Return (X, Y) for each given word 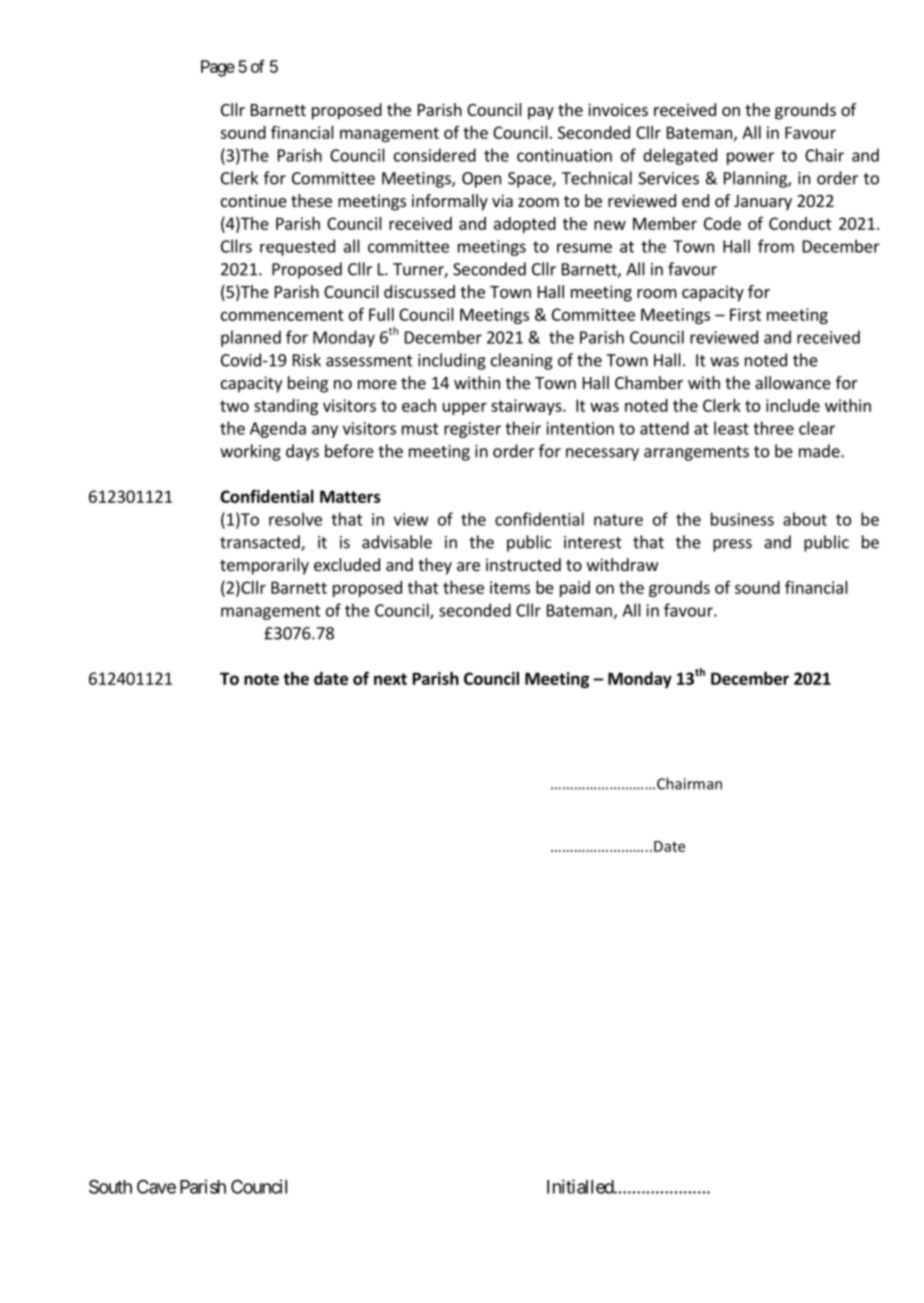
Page (218, 68)
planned (251, 338)
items (510, 587)
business (742, 519)
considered (435, 155)
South (110, 1187)
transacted (261, 543)
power (750, 158)
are (468, 566)
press (732, 545)
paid (575, 589)
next (390, 679)
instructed (523, 564)
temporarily (264, 566)
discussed (419, 291)
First (745, 314)
